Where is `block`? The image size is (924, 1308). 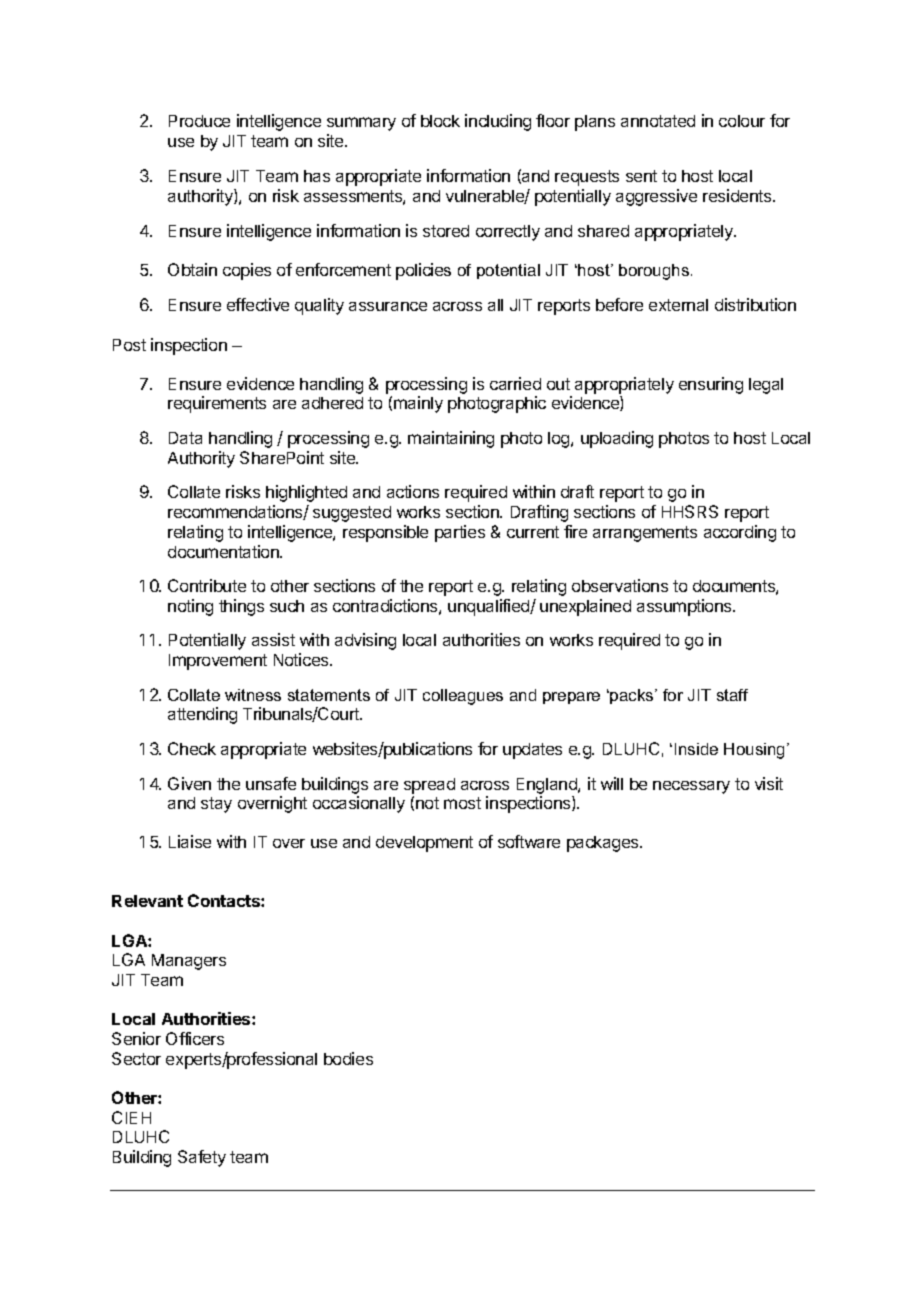 block is located at coordinates (440, 121).
